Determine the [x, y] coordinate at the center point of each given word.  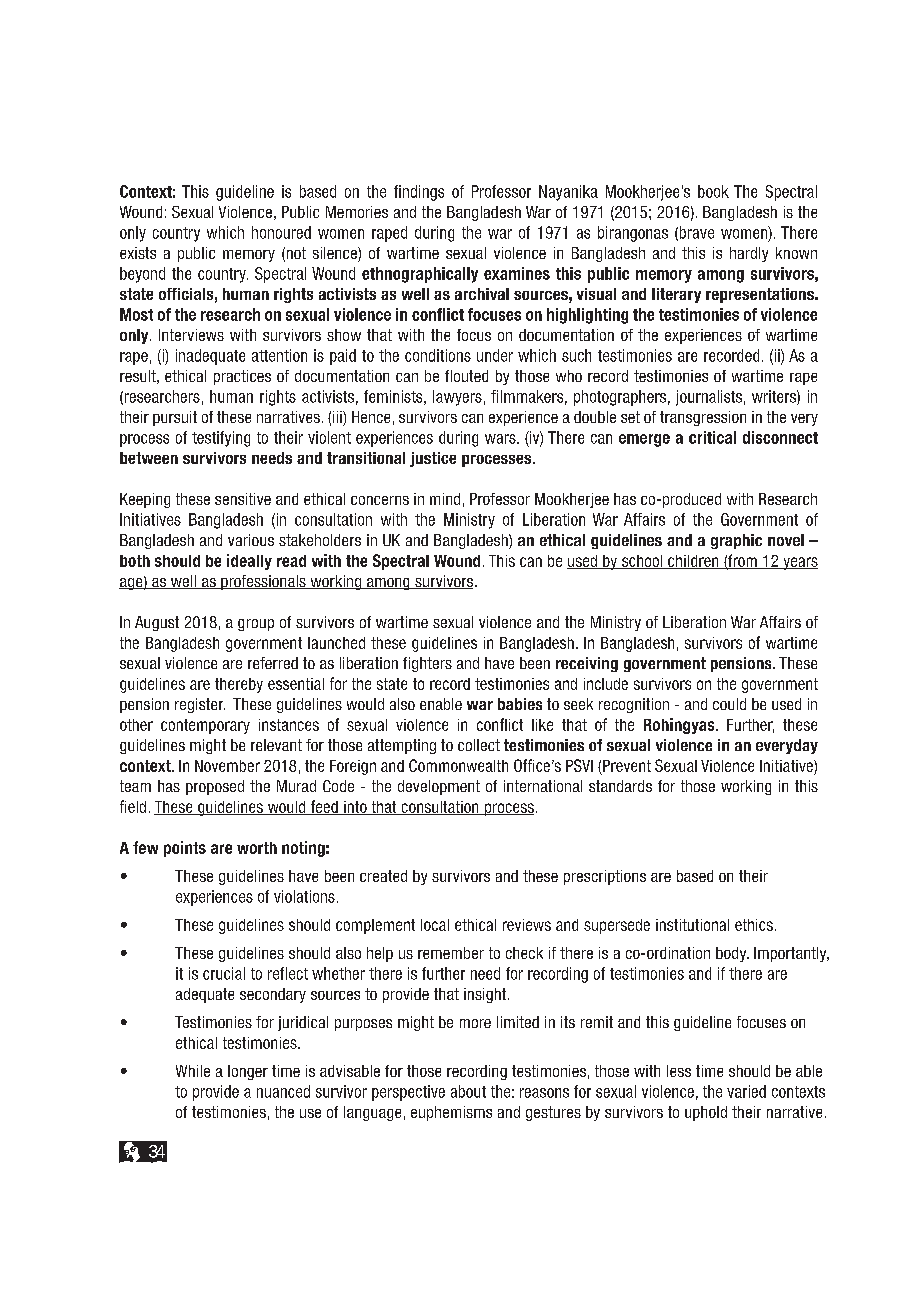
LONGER [248, 1072]
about [468, 1091]
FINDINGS [419, 193]
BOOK [713, 191]
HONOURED [281, 232]
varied [746, 1091]
